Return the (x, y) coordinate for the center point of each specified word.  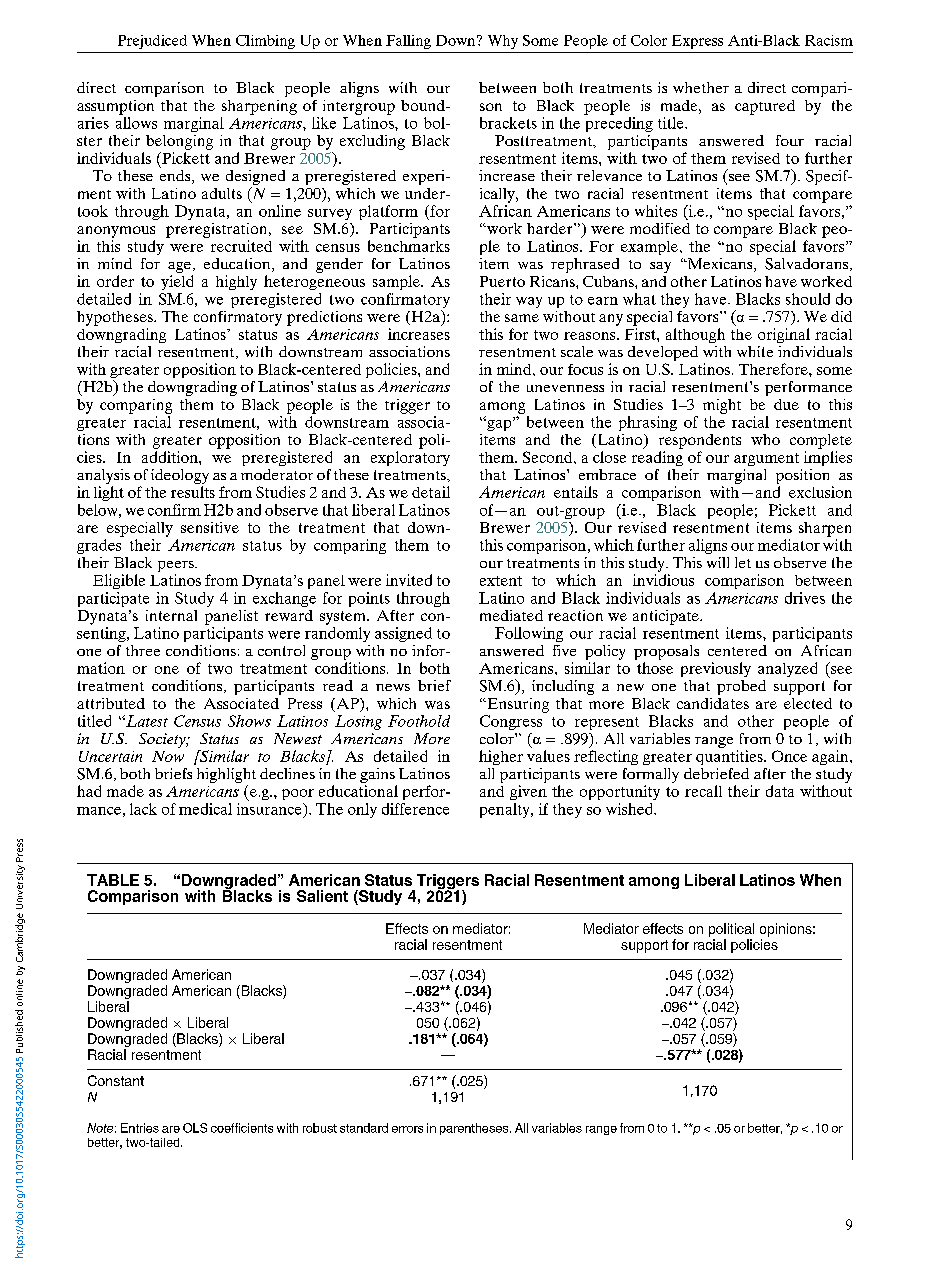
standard (364, 1128)
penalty (506, 810)
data (780, 791)
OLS (195, 1128)
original (784, 335)
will (718, 562)
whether (701, 87)
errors (407, 1129)
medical (205, 809)
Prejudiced (152, 42)
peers (177, 566)
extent (501, 581)
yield (177, 282)
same (522, 318)
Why (503, 42)
